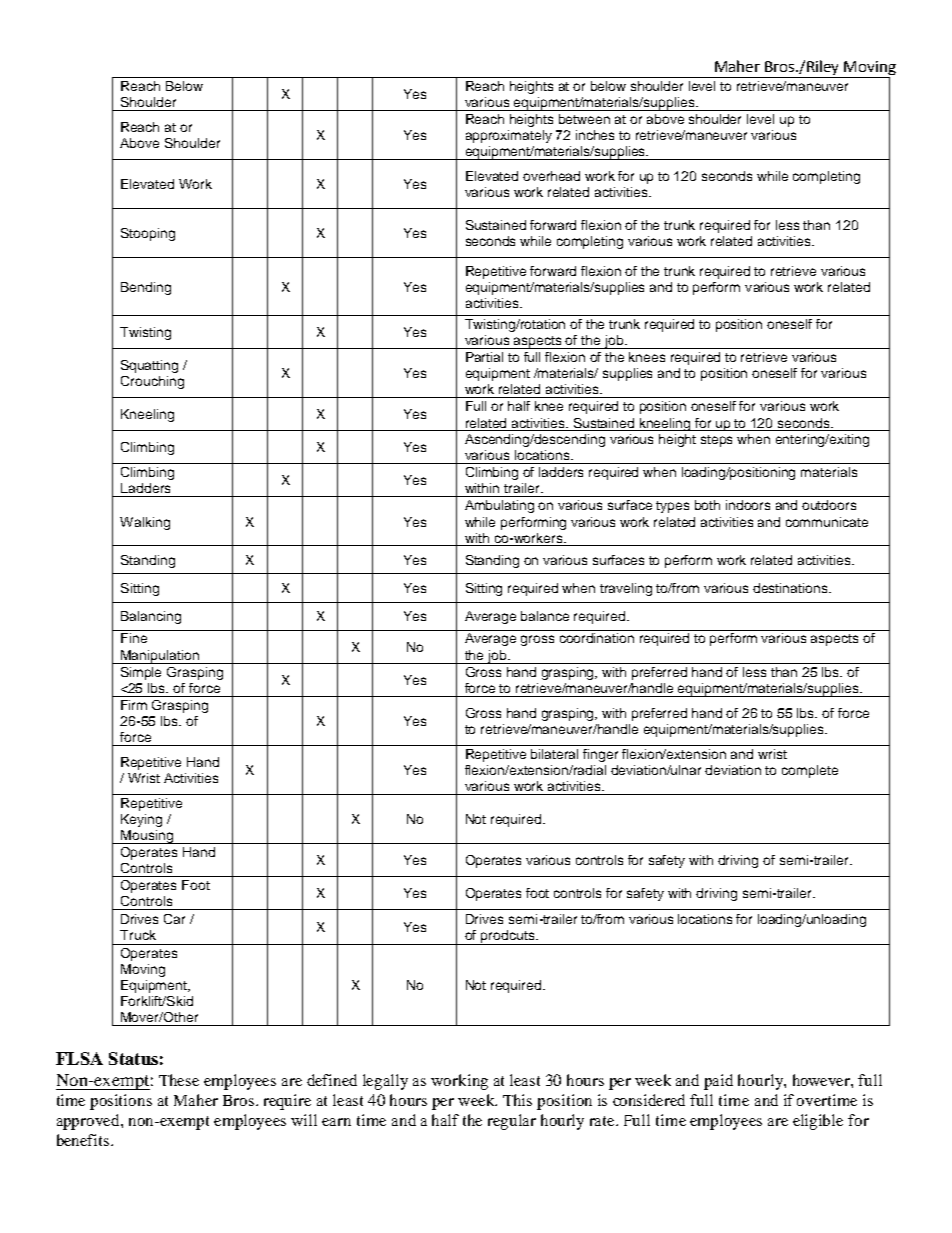 This image has width=952, height=1233. What do you see at coordinates (148, 234) in the image?
I see `Stooping` at bounding box center [148, 234].
